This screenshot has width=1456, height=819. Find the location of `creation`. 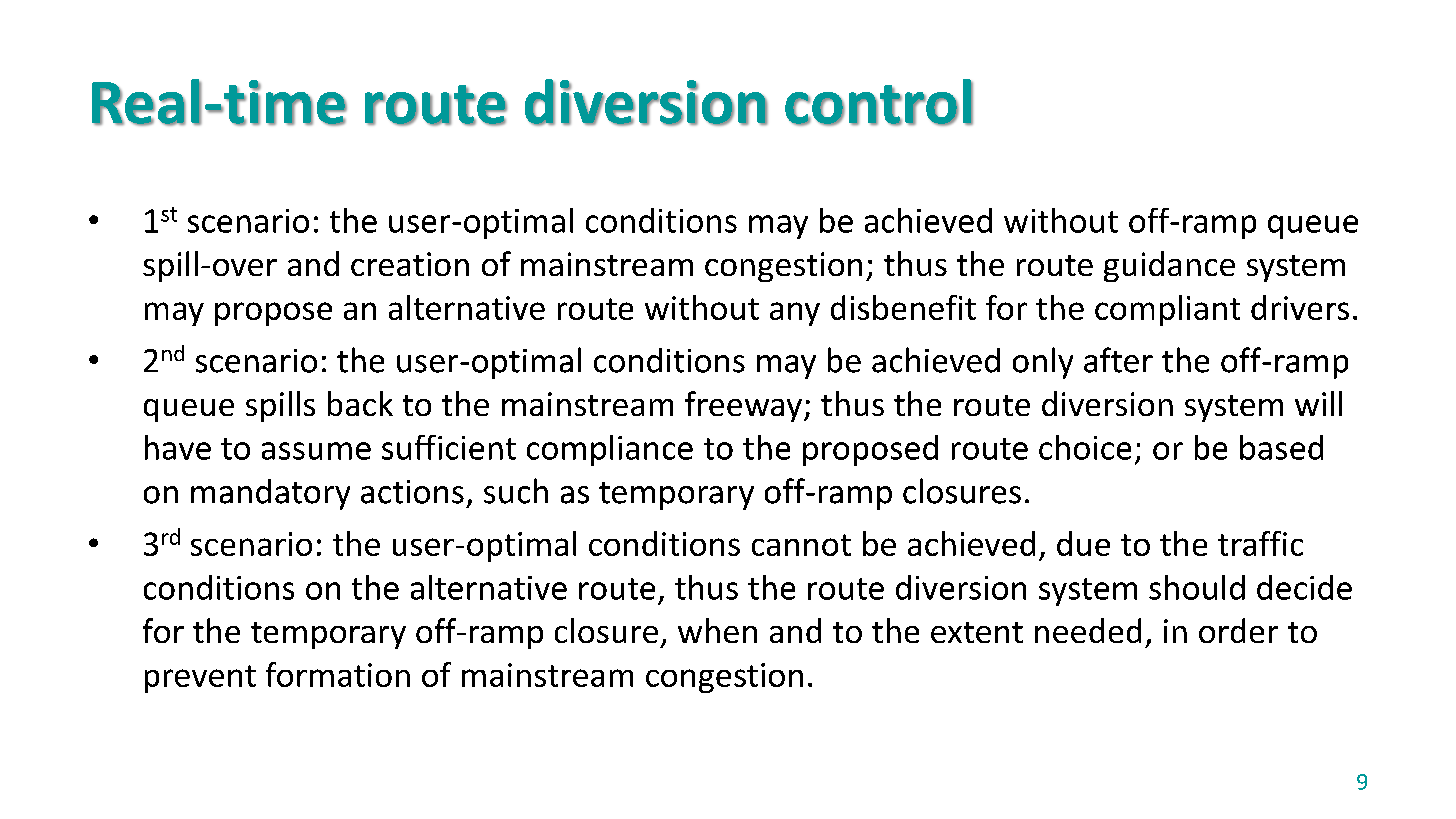

creation is located at coordinates (410, 264).
